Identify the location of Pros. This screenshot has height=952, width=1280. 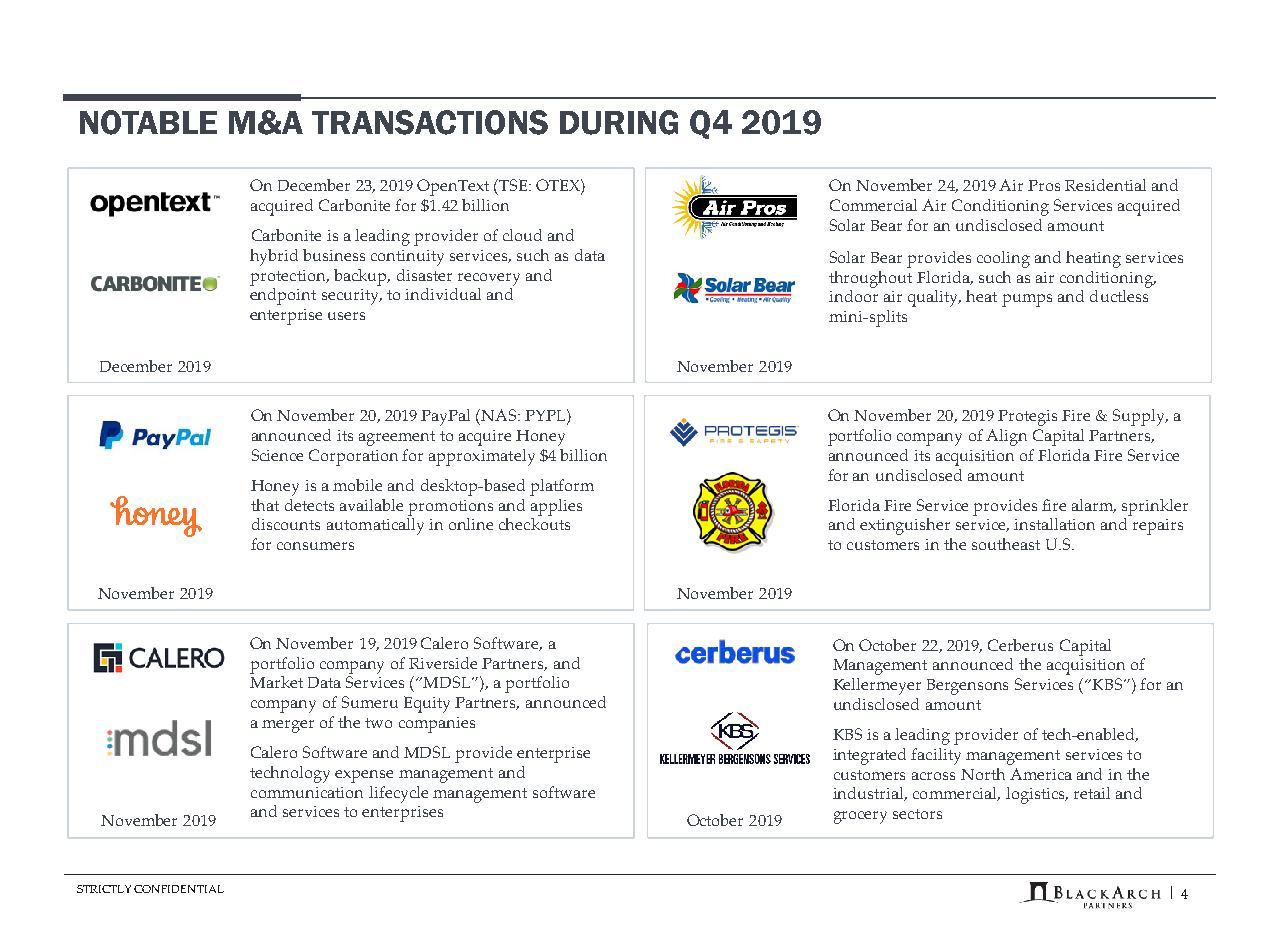
(1044, 185).
